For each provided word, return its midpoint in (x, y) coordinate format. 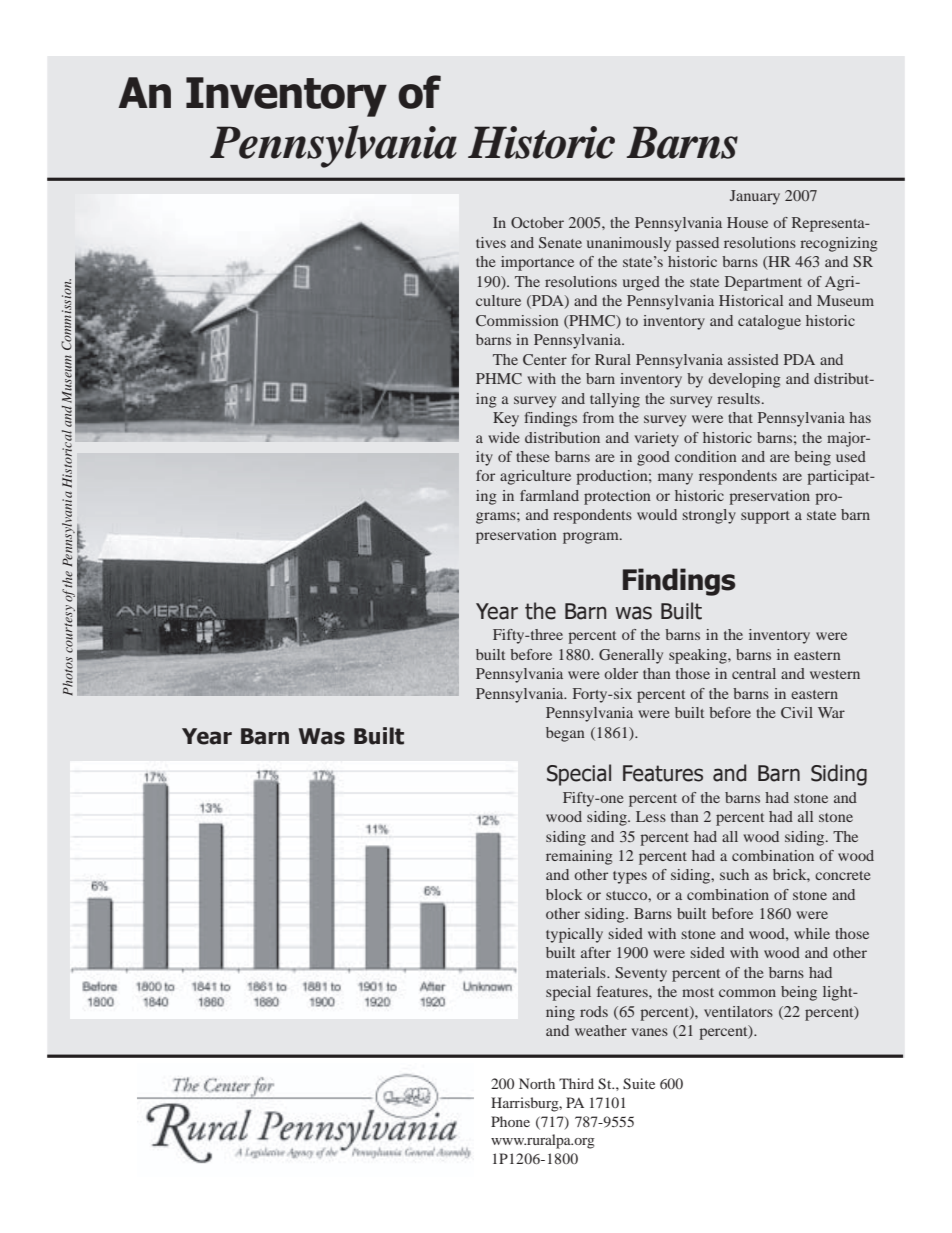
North (537, 1083)
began (565, 734)
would (657, 514)
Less (651, 816)
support (765, 517)
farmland (549, 495)
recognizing (839, 244)
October (537, 222)
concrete (842, 875)
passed (697, 244)
